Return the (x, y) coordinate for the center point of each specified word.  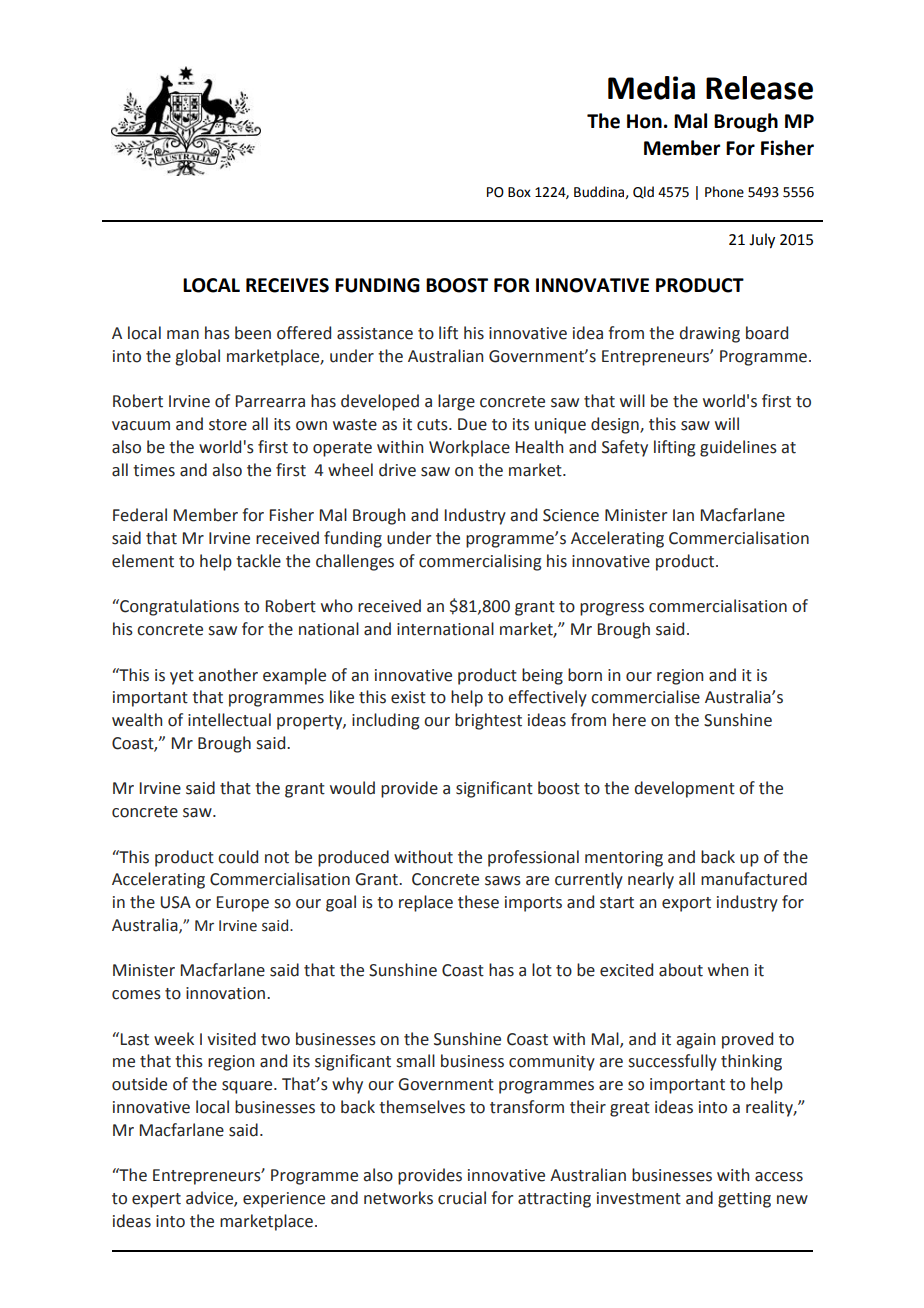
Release (759, 88)
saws (503, 881)
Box (519, 192)
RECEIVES (287, 285)
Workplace (469, 448)
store (228, 425)
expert (156, 1200)
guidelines (738, 448)
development (685, 789)
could (238, 857)
